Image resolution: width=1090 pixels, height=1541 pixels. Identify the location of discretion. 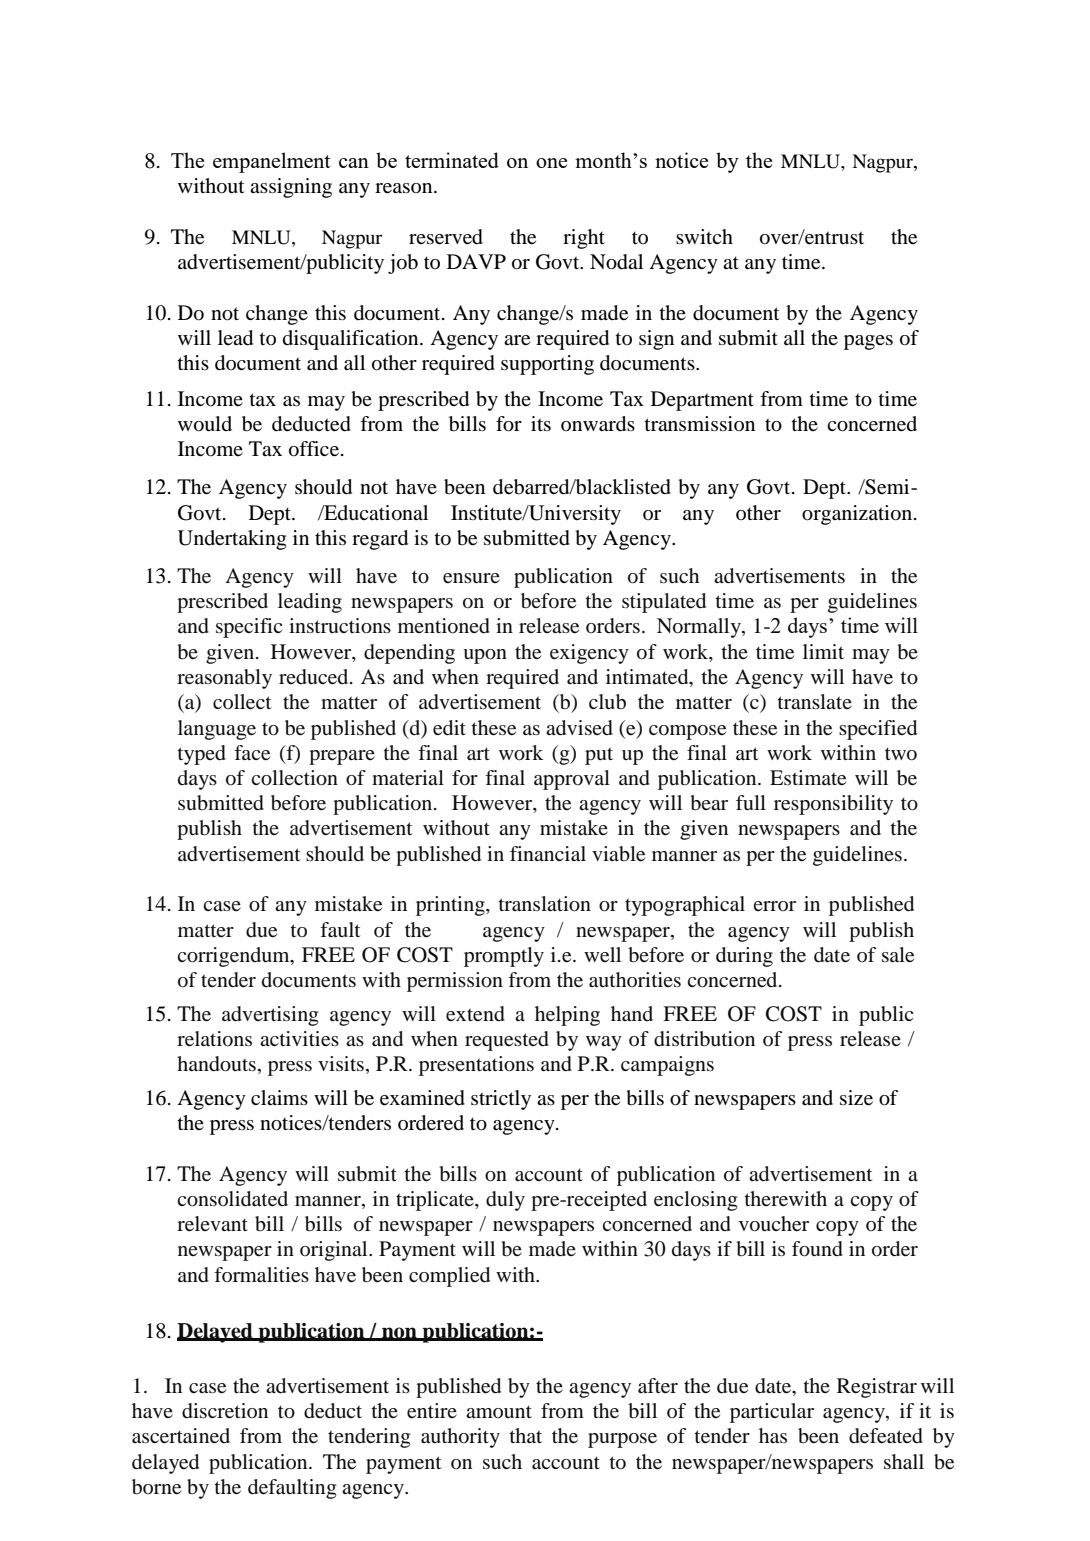
(225, 1411).
